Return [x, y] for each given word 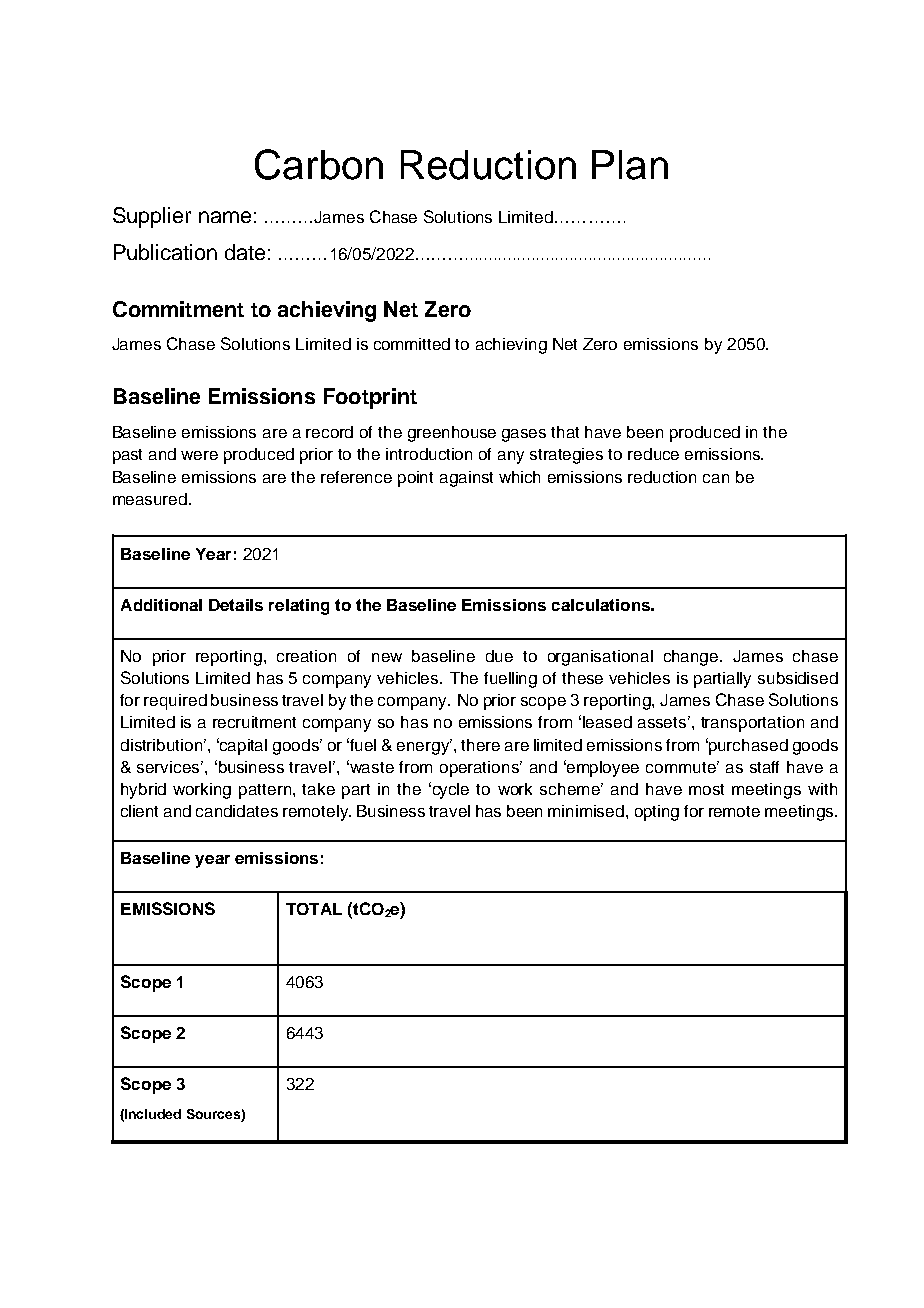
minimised [586, 811]
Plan [630, 165]
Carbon [319, 164]
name [225, 217]
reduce [653, 454]
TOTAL [314, 909]
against [466, 479]
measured [150, 499]
